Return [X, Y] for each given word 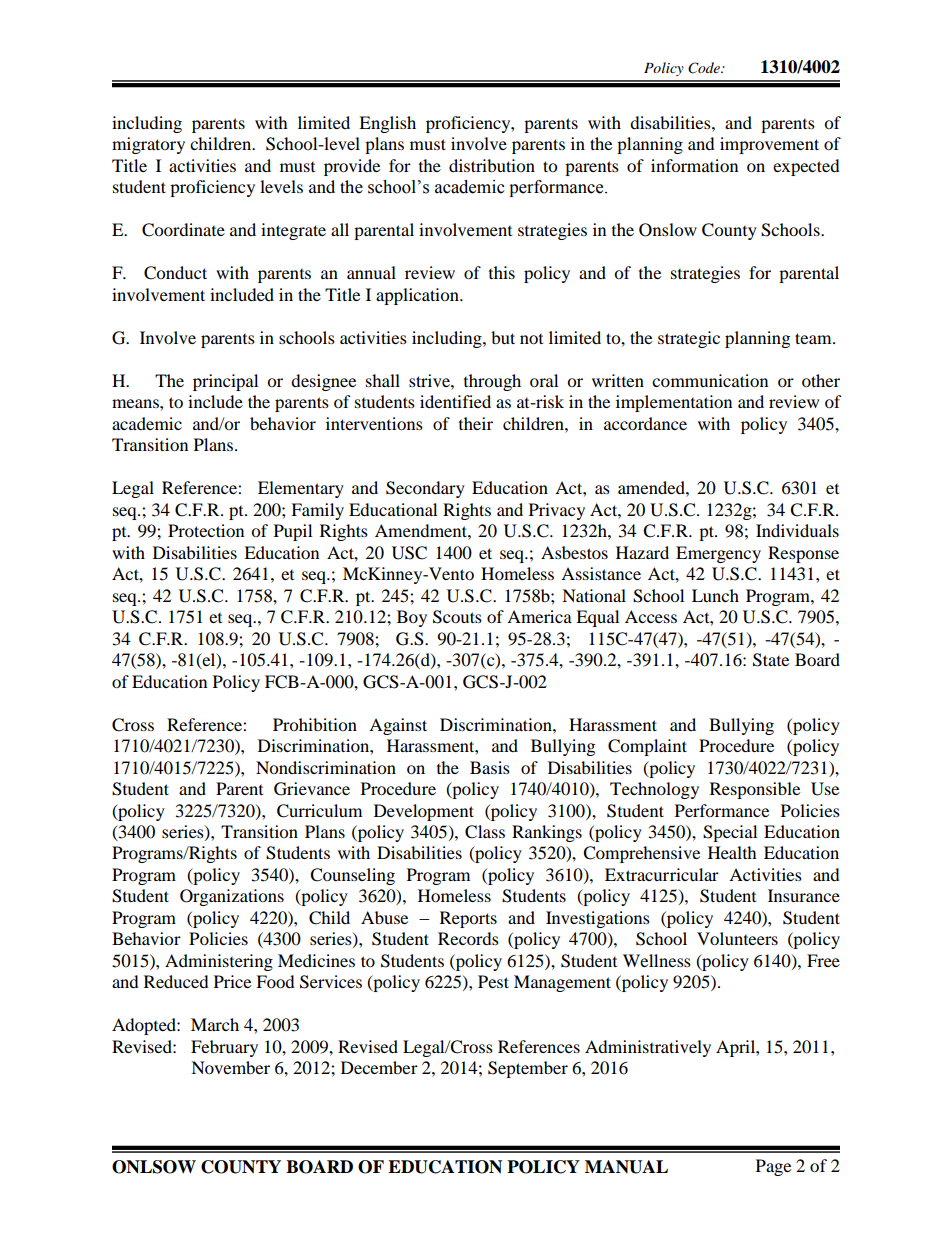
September [528, 1069]
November [230, 1067]
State [771, 660]
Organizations [232, 897]
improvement [769, 145]
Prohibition [315, 724]
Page [773, 1167]
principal [225, 382]
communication [710, 380]
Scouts [457, 617]
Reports [468, 919]
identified [455, 401]
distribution [492, 165]
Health [732, 852]
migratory [148, 145]
